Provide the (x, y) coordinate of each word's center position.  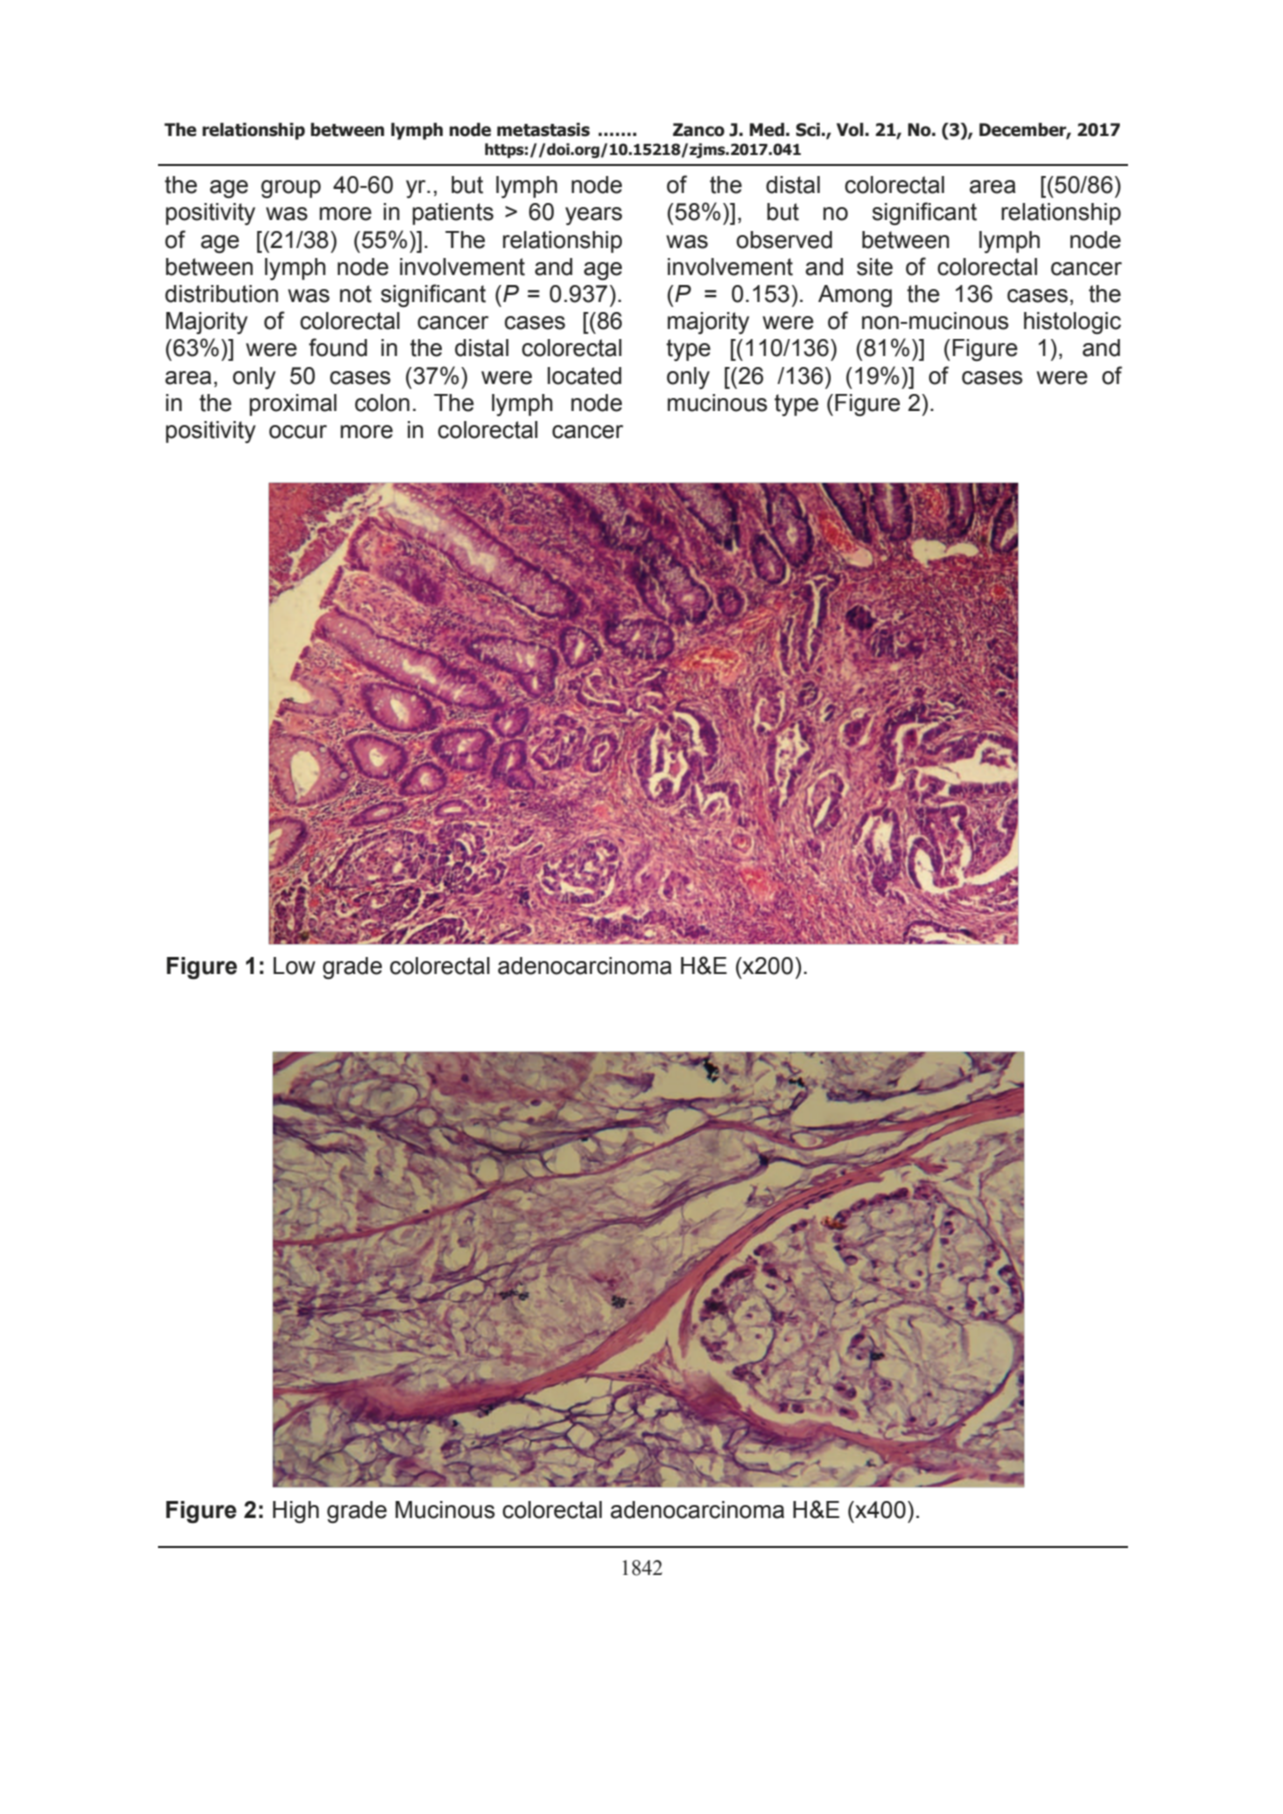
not (356, 294)
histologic (1072, 323)
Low (294, 966)
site (875, 267)
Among (855, 296)
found (338, 347)
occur (298, 432)
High (296, 1512)
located (584, 376)
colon (382, 403)
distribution (221, 294)
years (593, 216)
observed (784, 240)
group (291, 189)
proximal (293, 405)
